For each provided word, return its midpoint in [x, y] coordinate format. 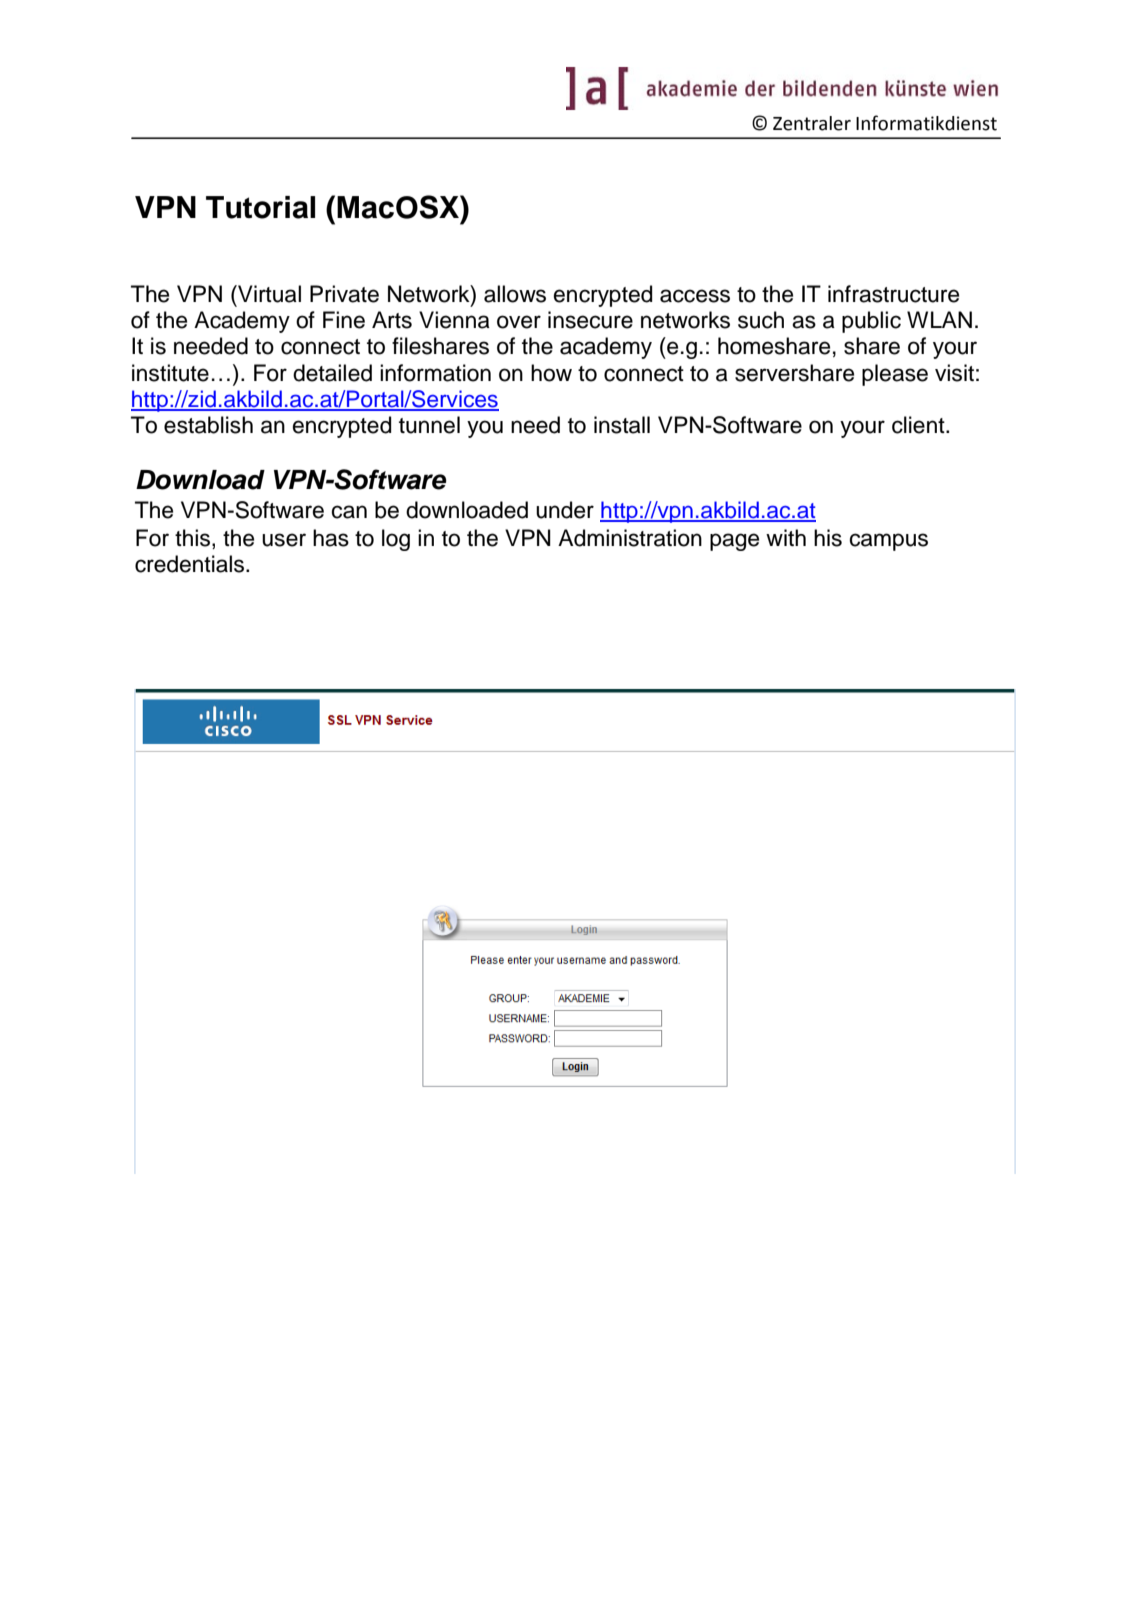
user [284, 540]
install [622, 425]
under [565, 510]
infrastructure [893, 294]
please [895, 375]
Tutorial [260, 207]
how [551, 373]
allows [515, 294]
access [695, 296]
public [871, 322]
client [919, 425]
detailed [332, 373]
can [349, 512]
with [786, 537]
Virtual [268, 294]
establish [208, 425]
